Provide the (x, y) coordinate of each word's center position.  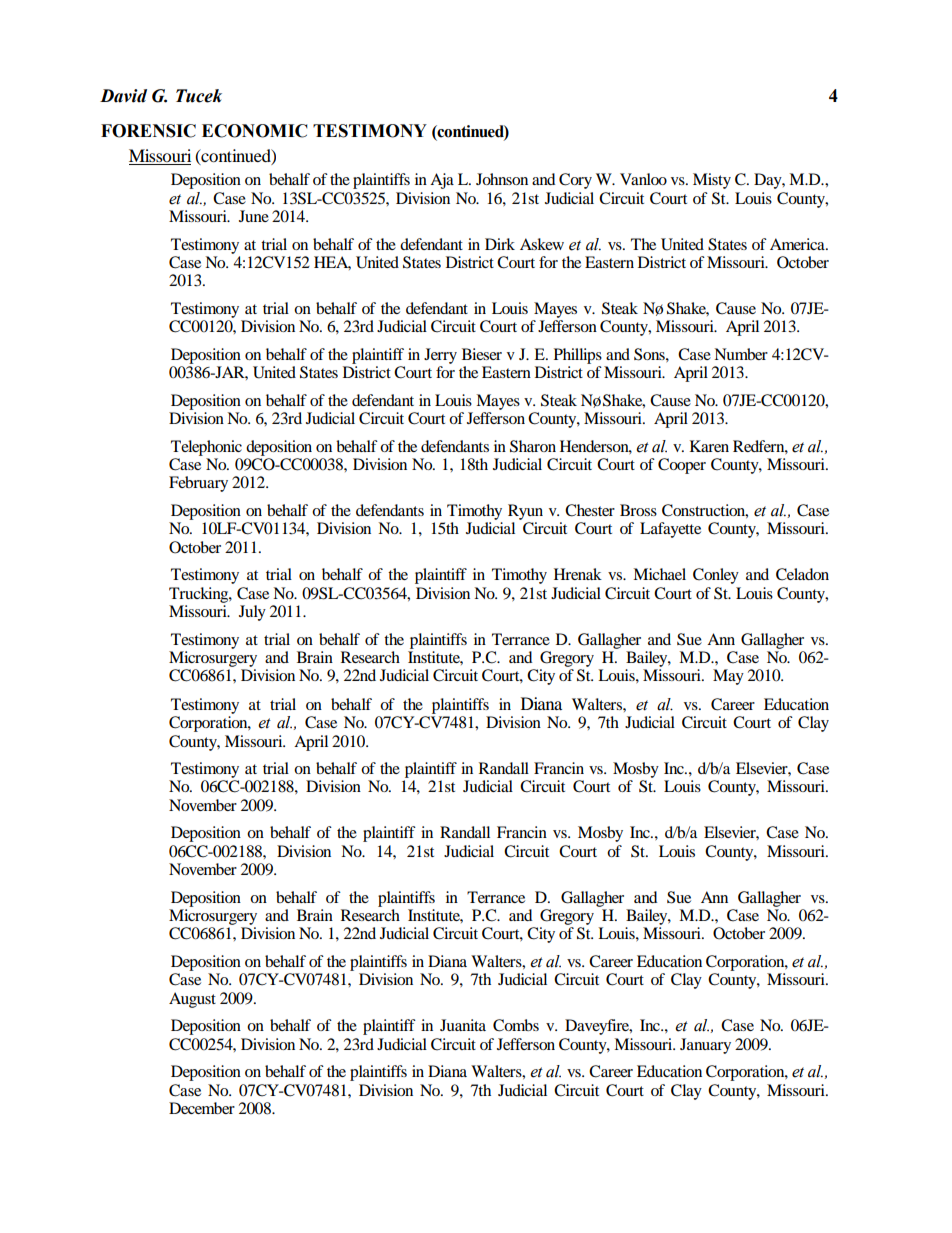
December (202, 1108)
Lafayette (670, 530)
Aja (442, 181)
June (254, 216)
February (198, 484)
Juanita (463, 1025)
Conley (716, 576)
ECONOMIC (255, 131)
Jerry (440, 356)
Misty (712, 181)
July (252, 613)
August (192, 1000)
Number (741, 354)
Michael (659, 574)
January (705, 1046)
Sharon (533, 446)
